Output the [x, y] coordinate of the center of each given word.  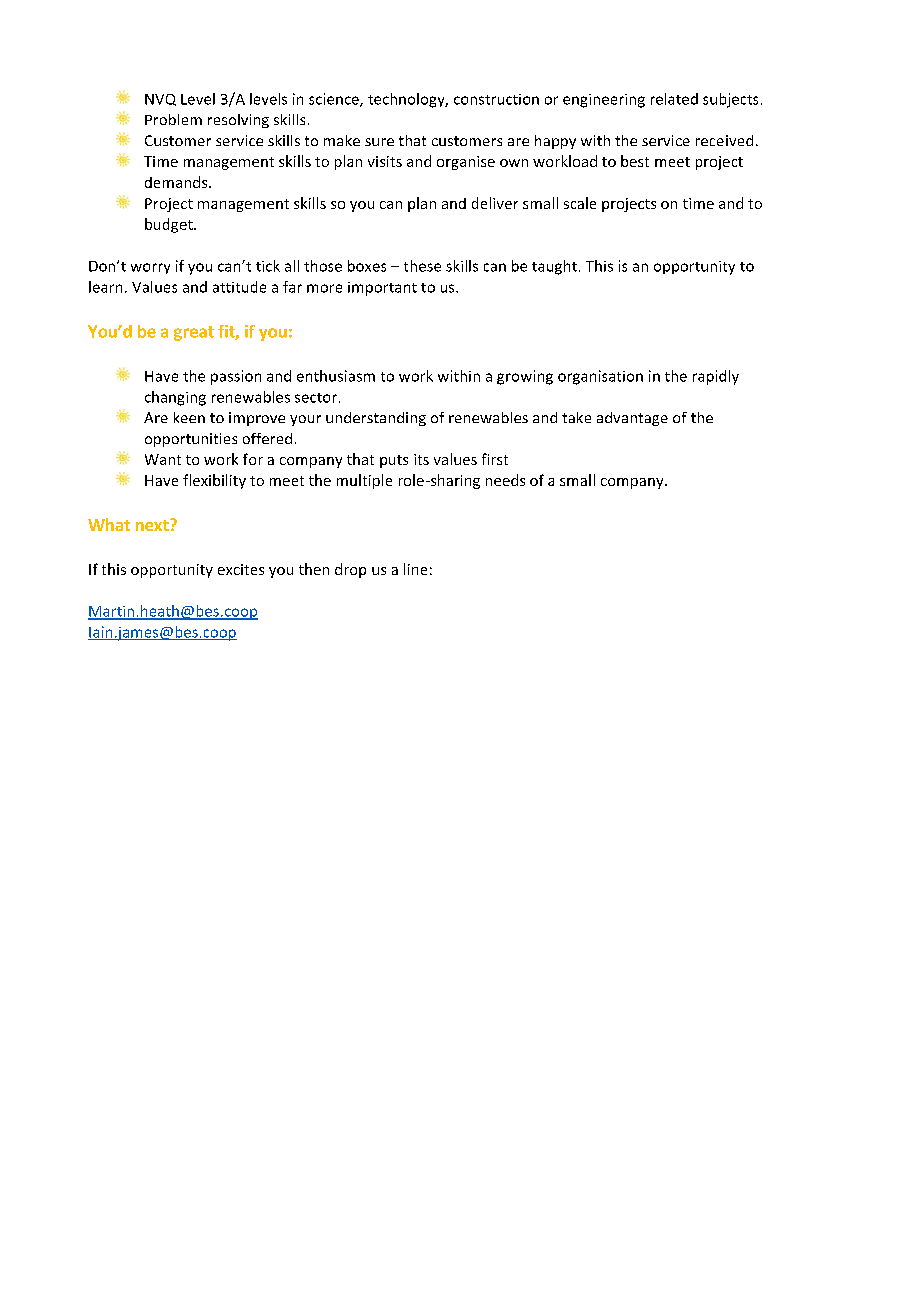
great [194, 333]
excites [241, 569]
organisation [600, 377]
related [674, 99]
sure [379, 142]
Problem [173, 119]
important [382, 289]
